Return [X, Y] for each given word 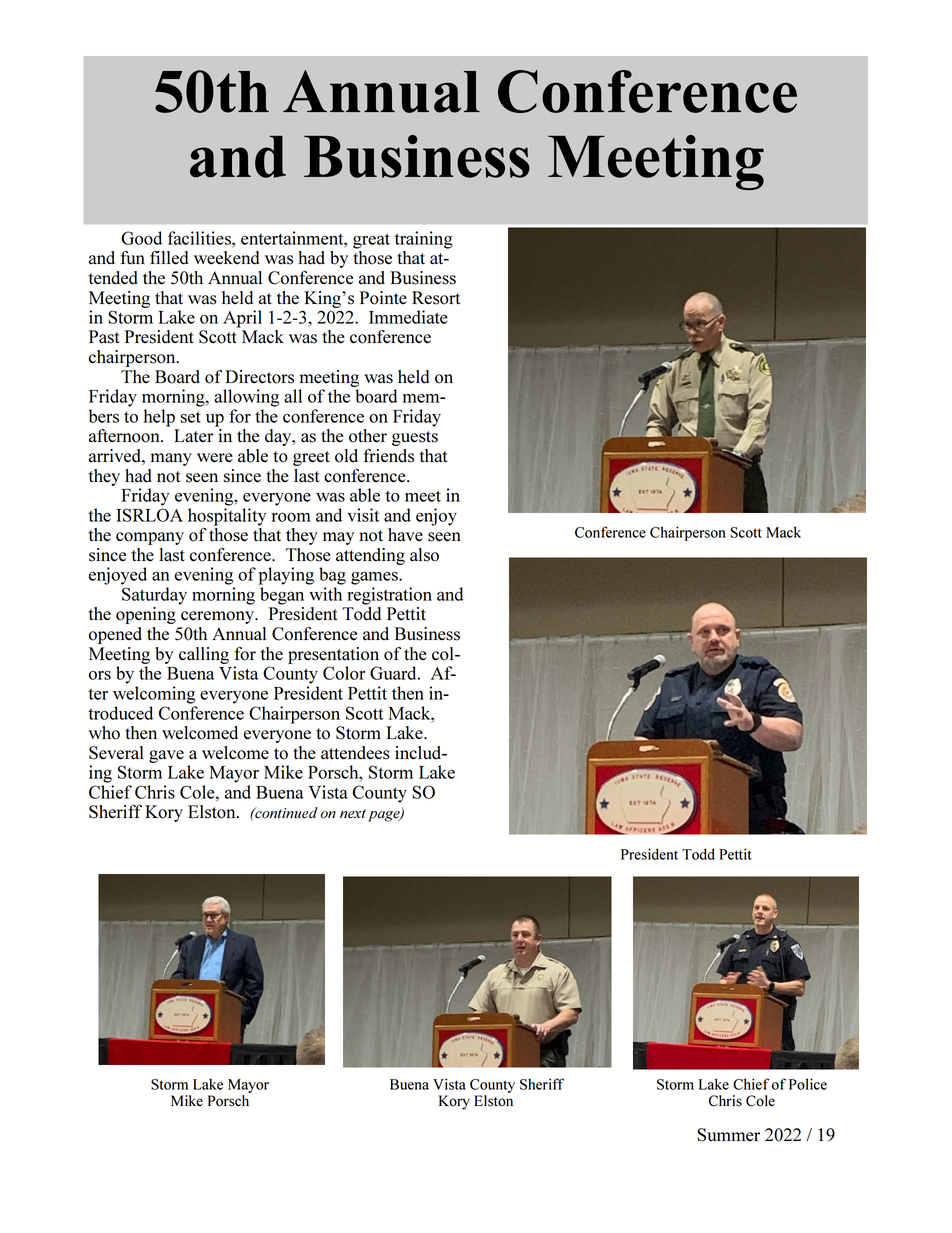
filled [169, 258]
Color [344, 673]
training [424, 240]
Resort [436, 298]
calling [204, 655]
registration [389, 596]
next [353, 814]
